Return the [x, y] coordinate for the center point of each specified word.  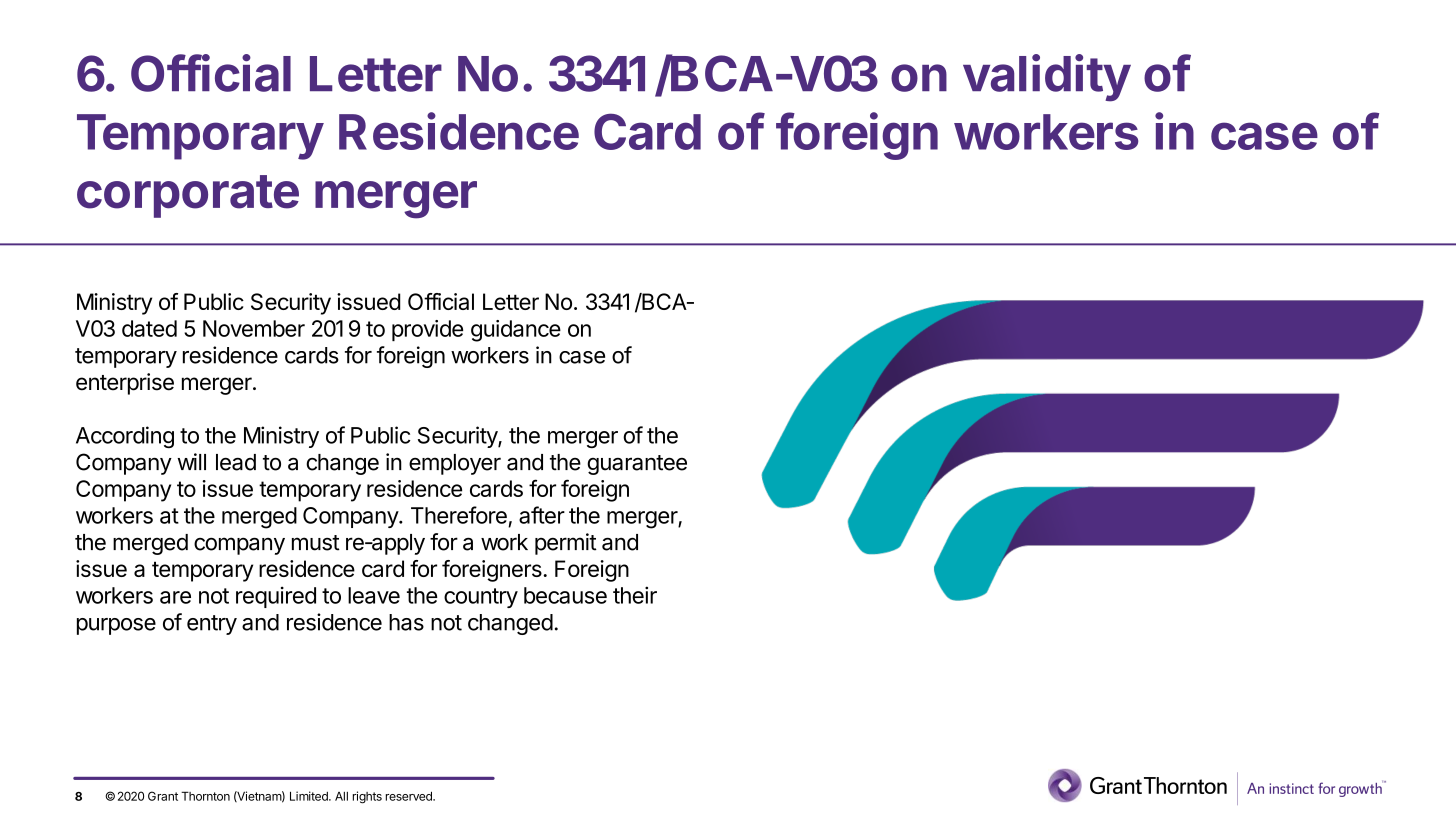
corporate [188, 196]
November [254, 328]
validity [1047, 78]
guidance [516, 331]
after [542, 515]
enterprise [125, 384]
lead [236, 462]
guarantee [637, 465]
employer [455, 464]
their [635, 595]
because [565, 595]
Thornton [205, 796]
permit [566, 544]
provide [427, 330]
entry [212, 625]
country [481, 598]
